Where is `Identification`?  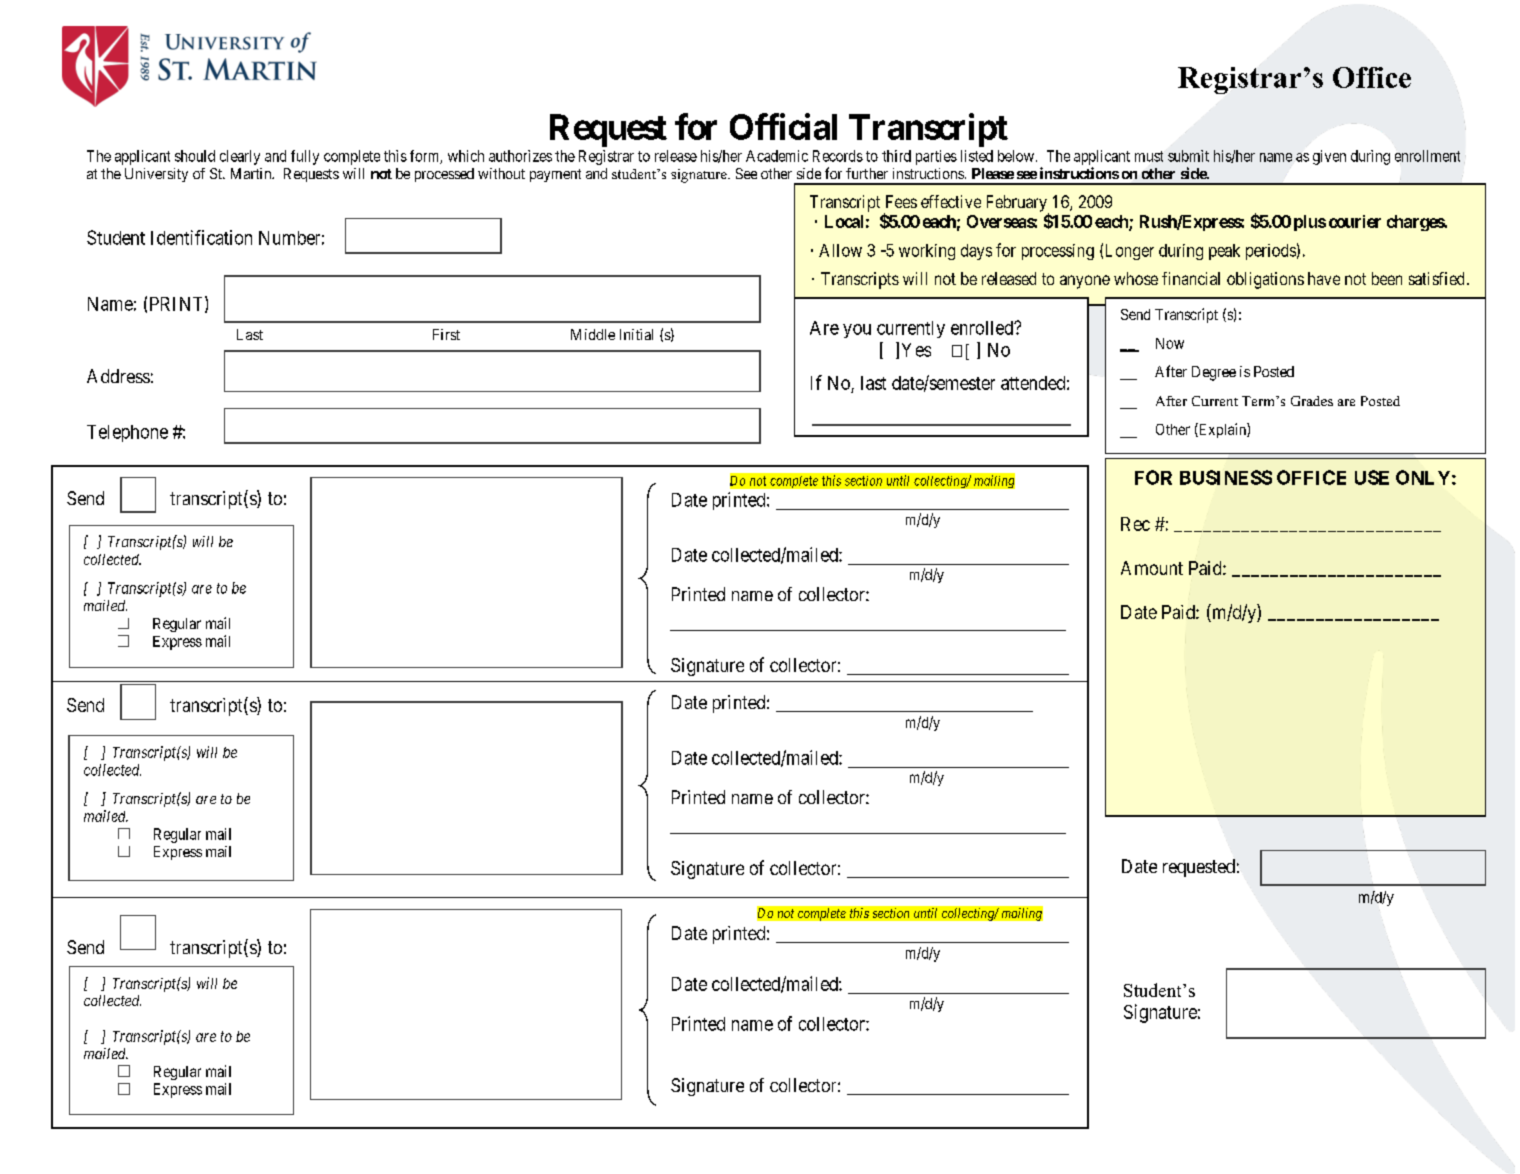
Identification is located at coordinates (201, 237).
